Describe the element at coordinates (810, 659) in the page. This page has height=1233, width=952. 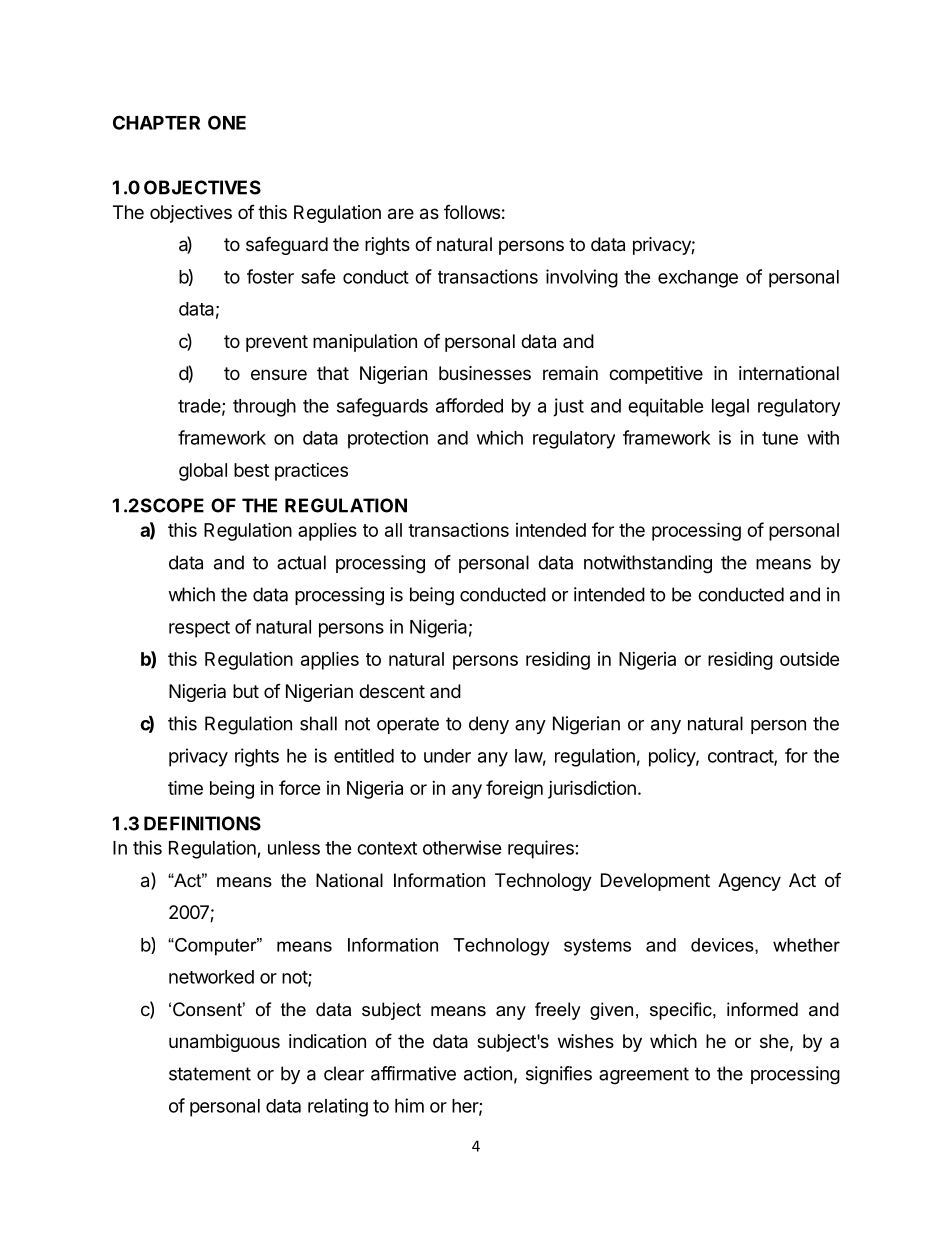
I see `outside` at that location.
